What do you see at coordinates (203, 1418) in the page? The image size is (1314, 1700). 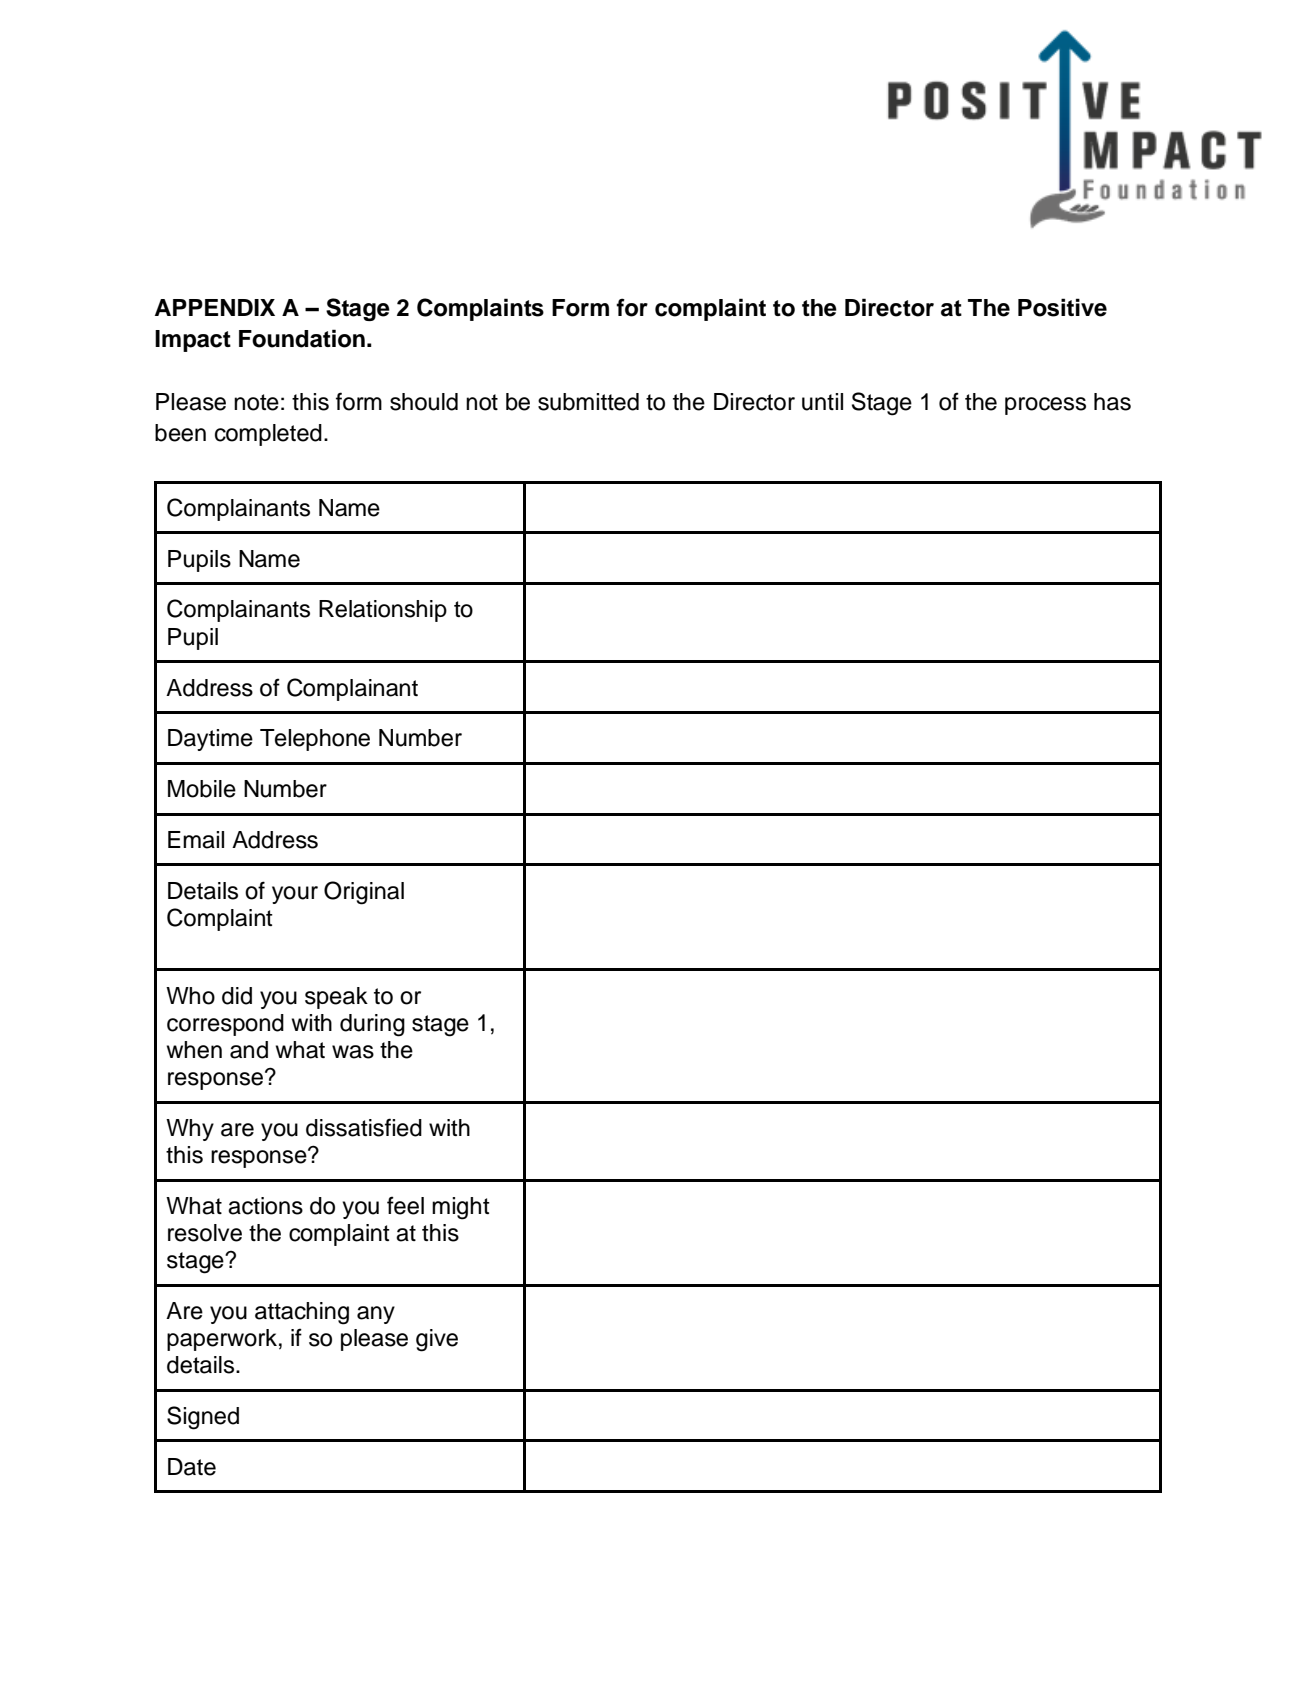 I see `Signed` at bounding box center [203, 1418].
